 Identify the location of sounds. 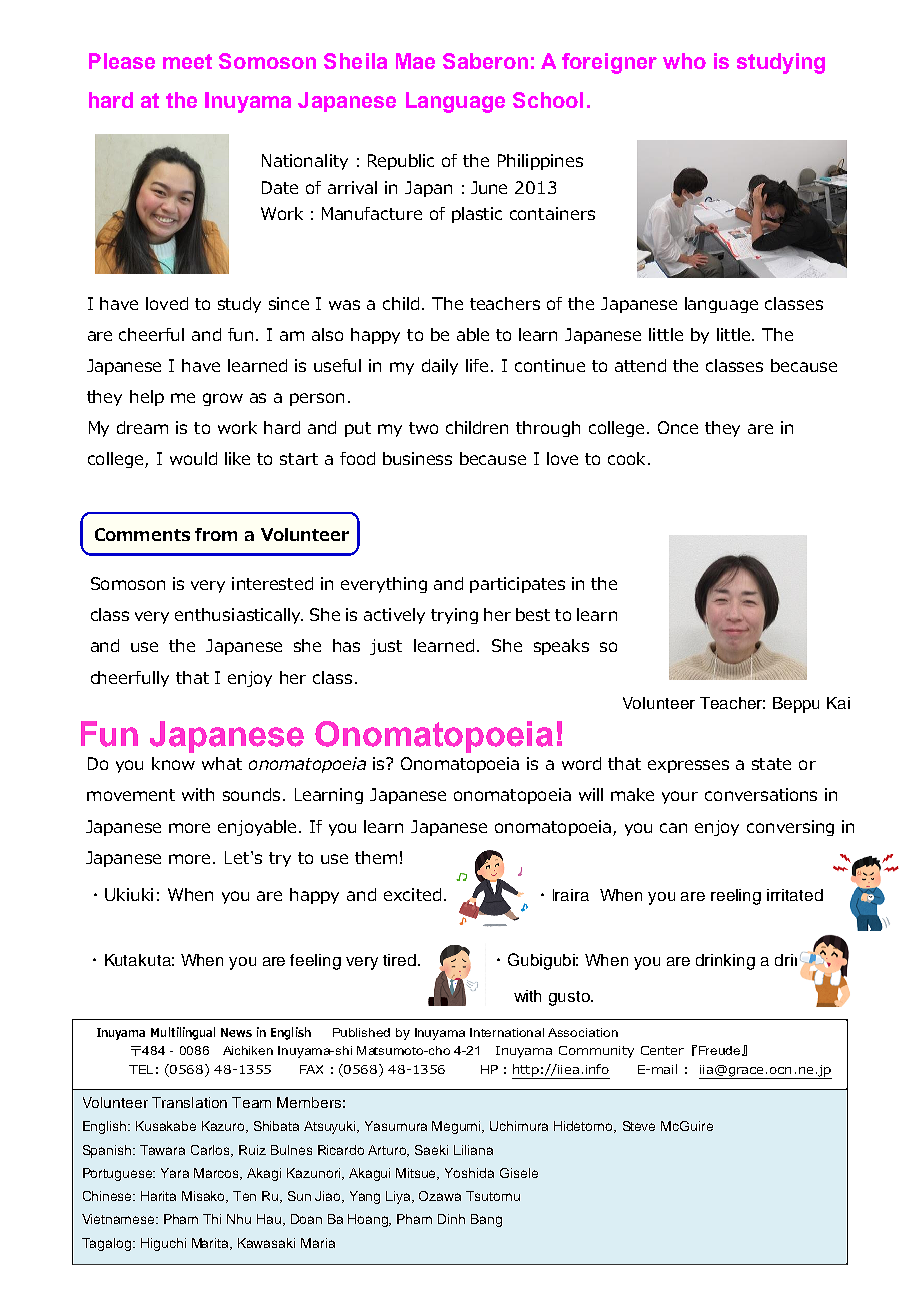
(251, 794).
